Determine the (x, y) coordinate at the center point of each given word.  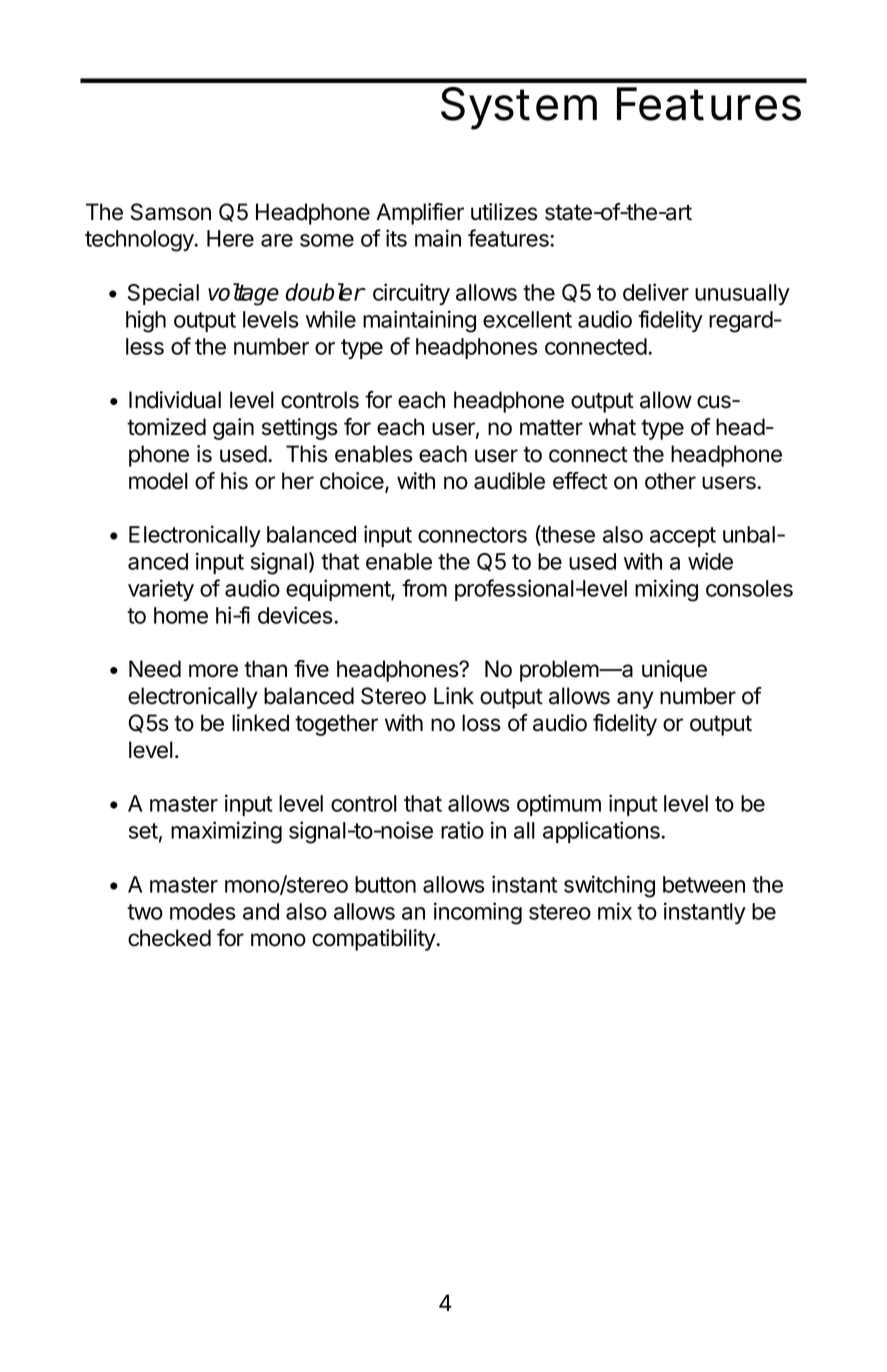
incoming (478, 913)
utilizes (504, 212)
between (704, 884)
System (519, 108)
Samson (171, 212)
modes (202, 911)
